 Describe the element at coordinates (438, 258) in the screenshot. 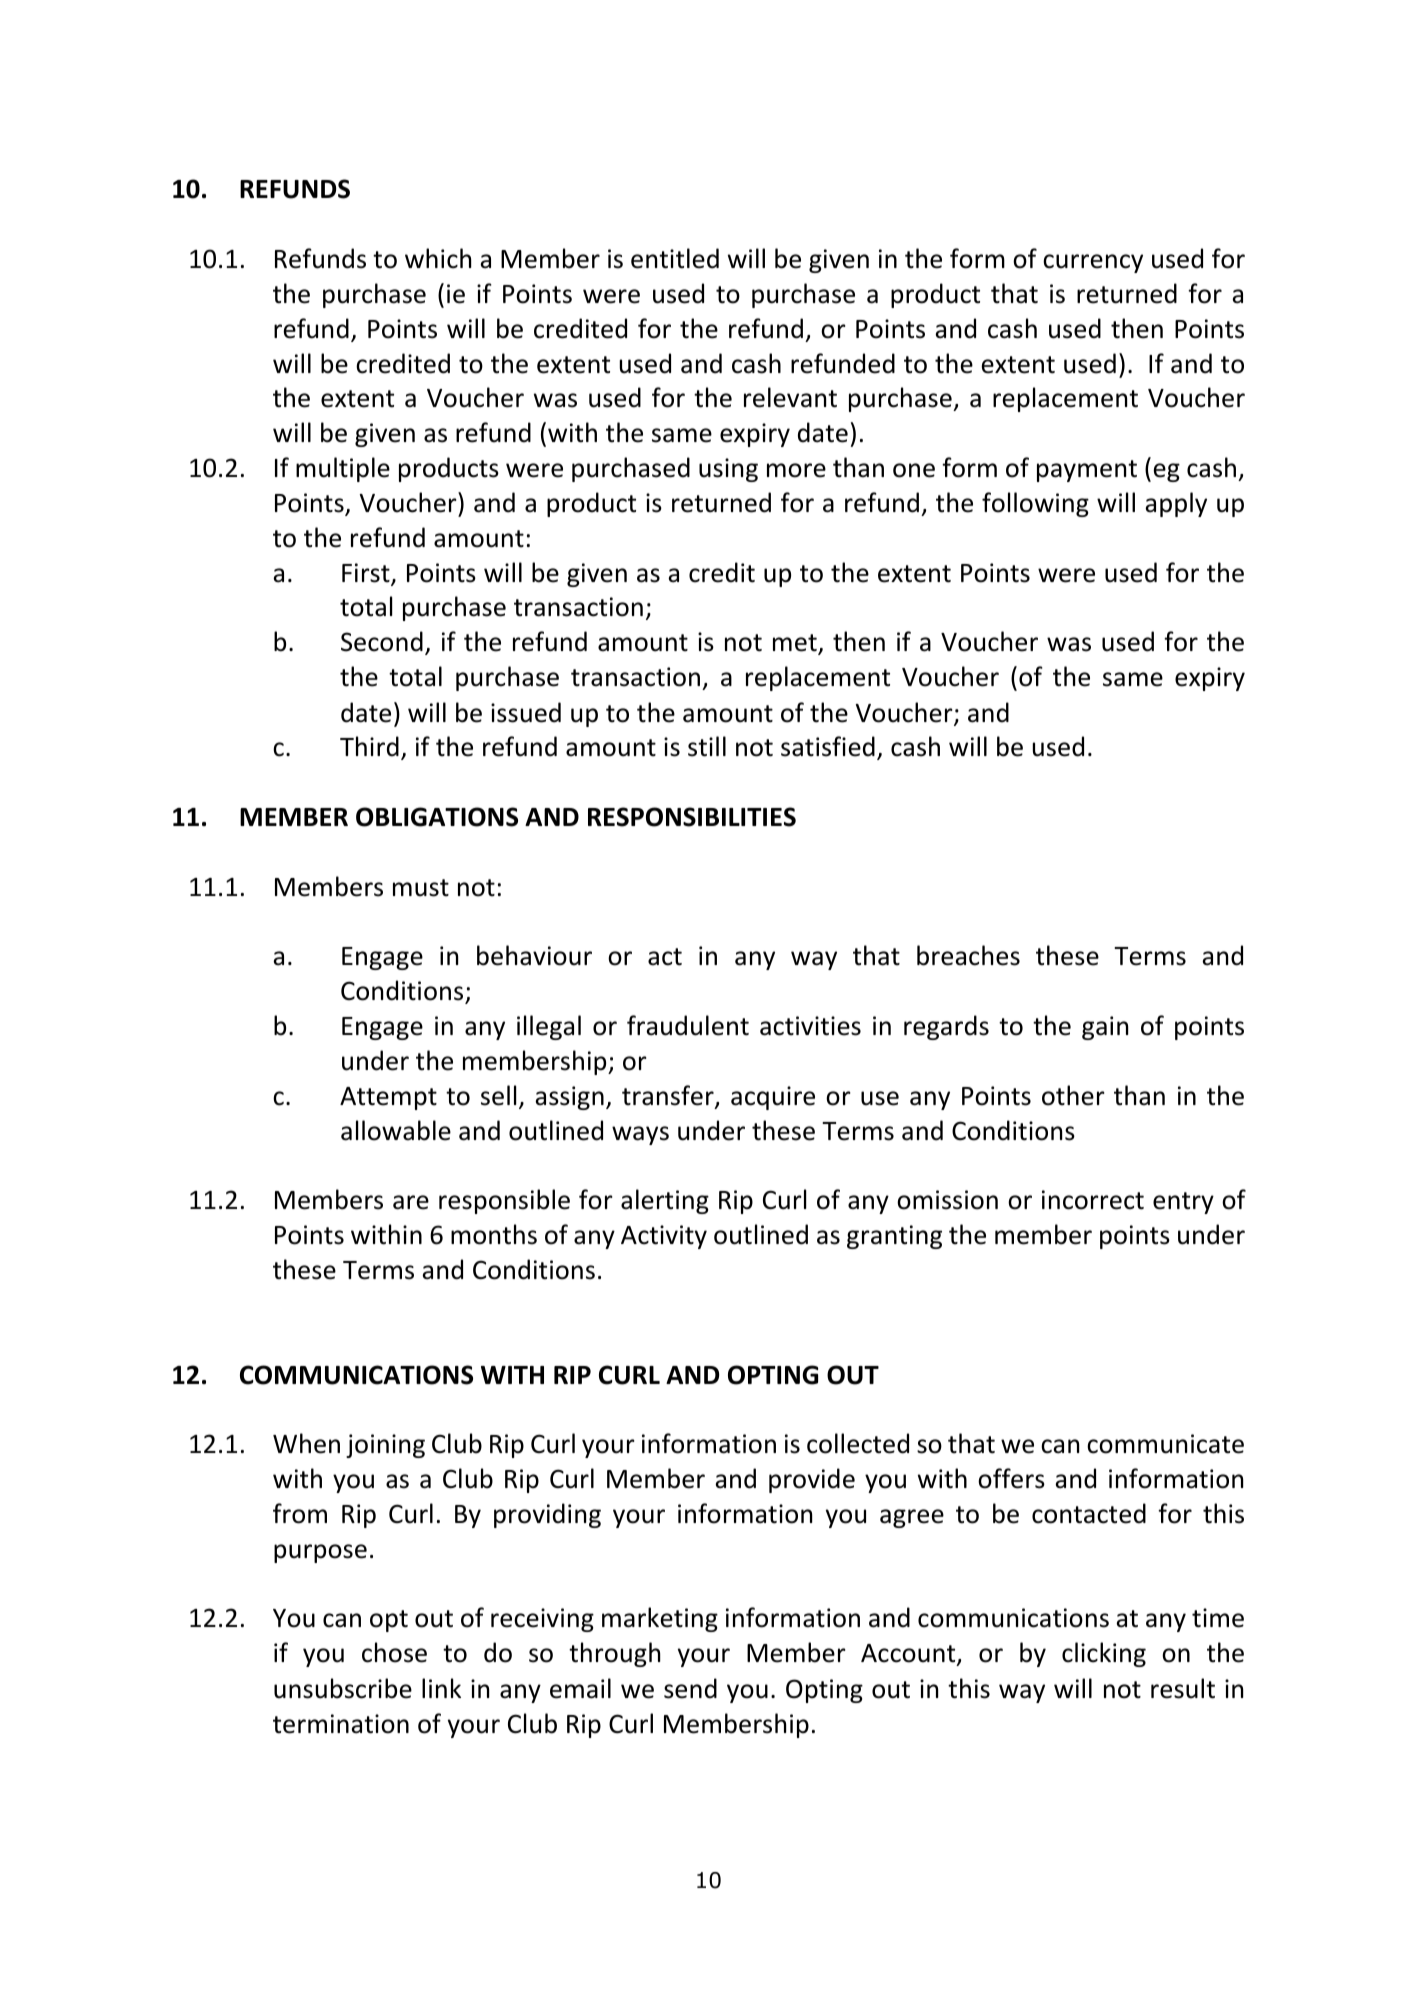

I see `which` at that location.
